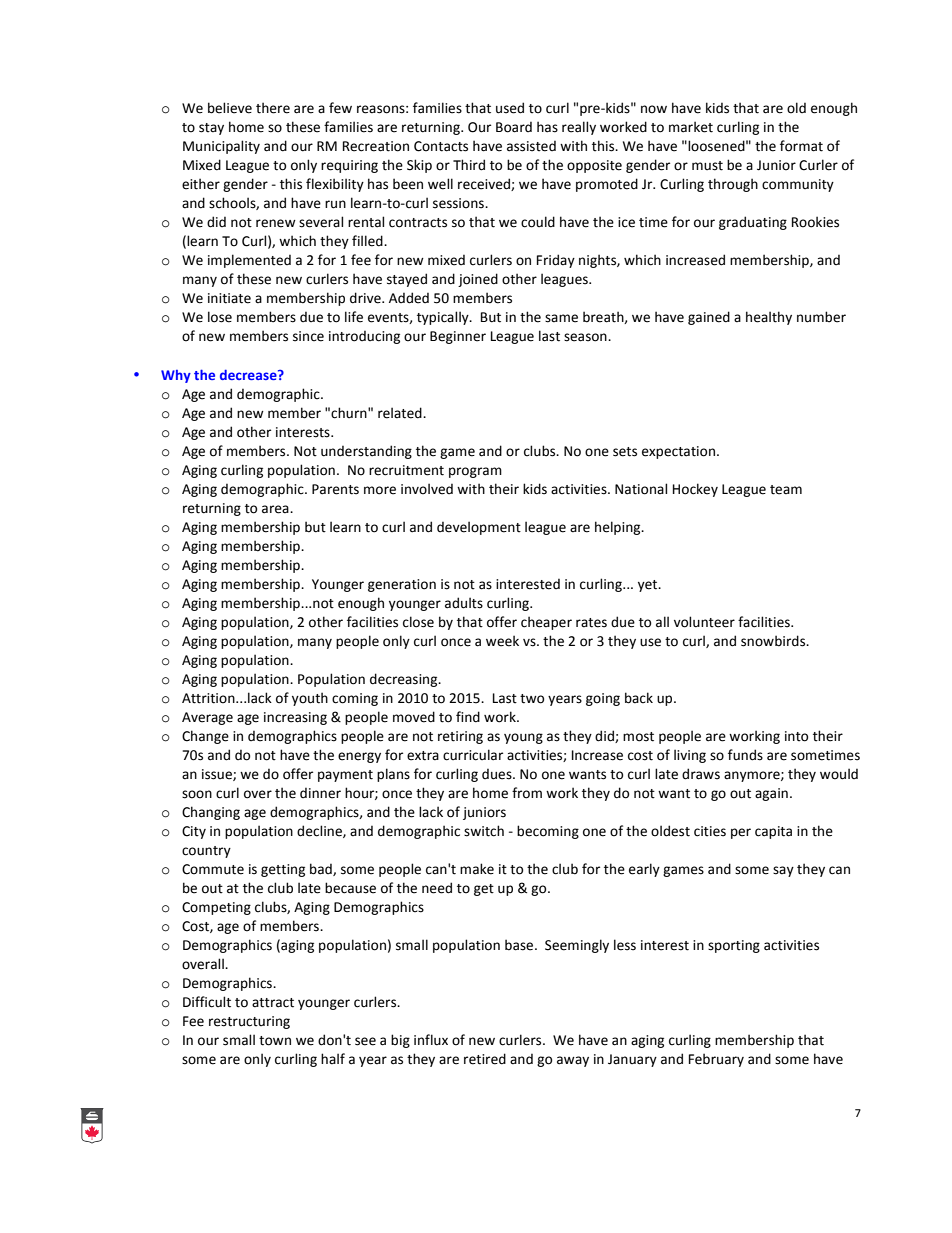 The height and width of the page is (1233, 952). I want to click on restructuring, so click(249, 1022).
